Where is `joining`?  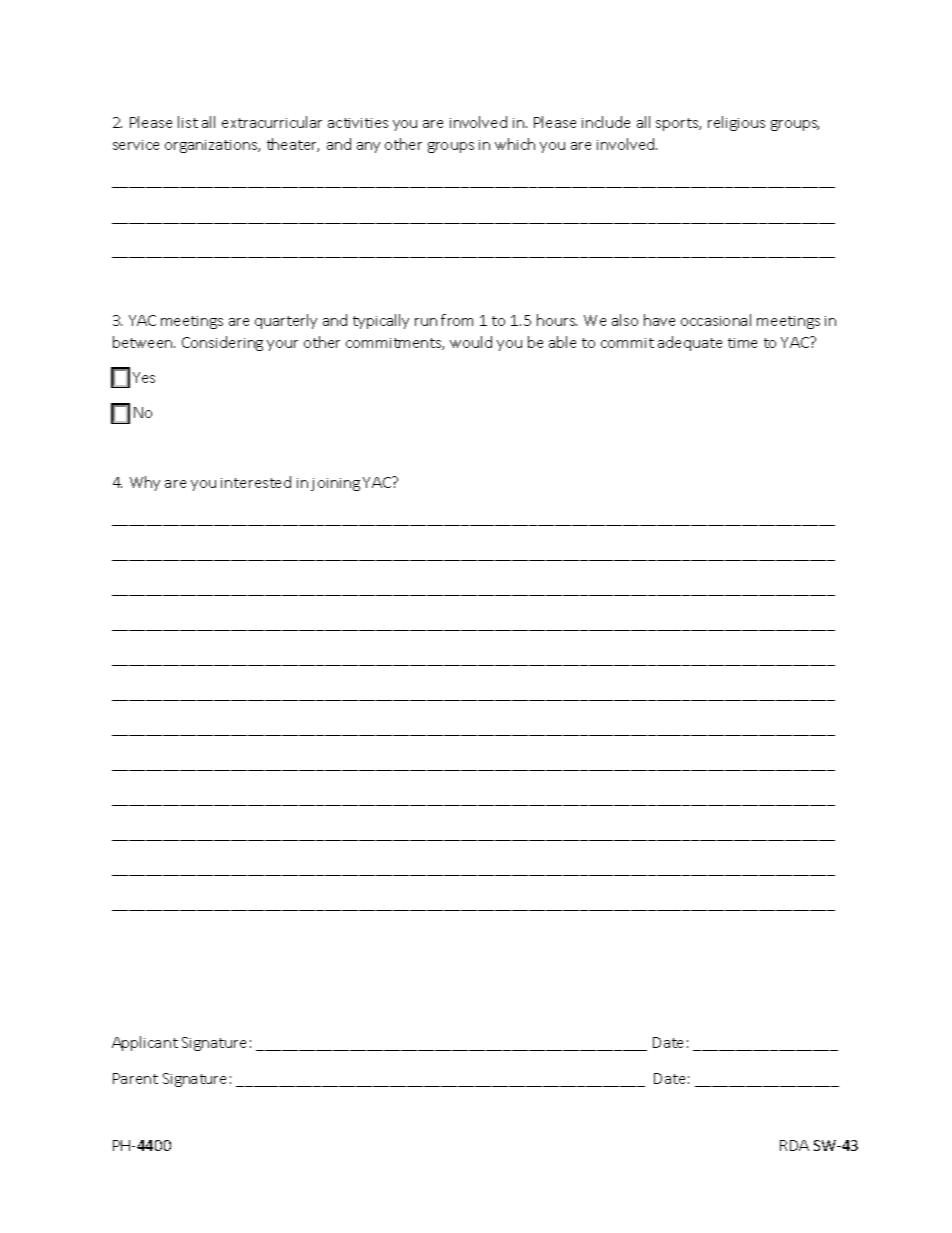
joining is located at coordinates (335, 484).
